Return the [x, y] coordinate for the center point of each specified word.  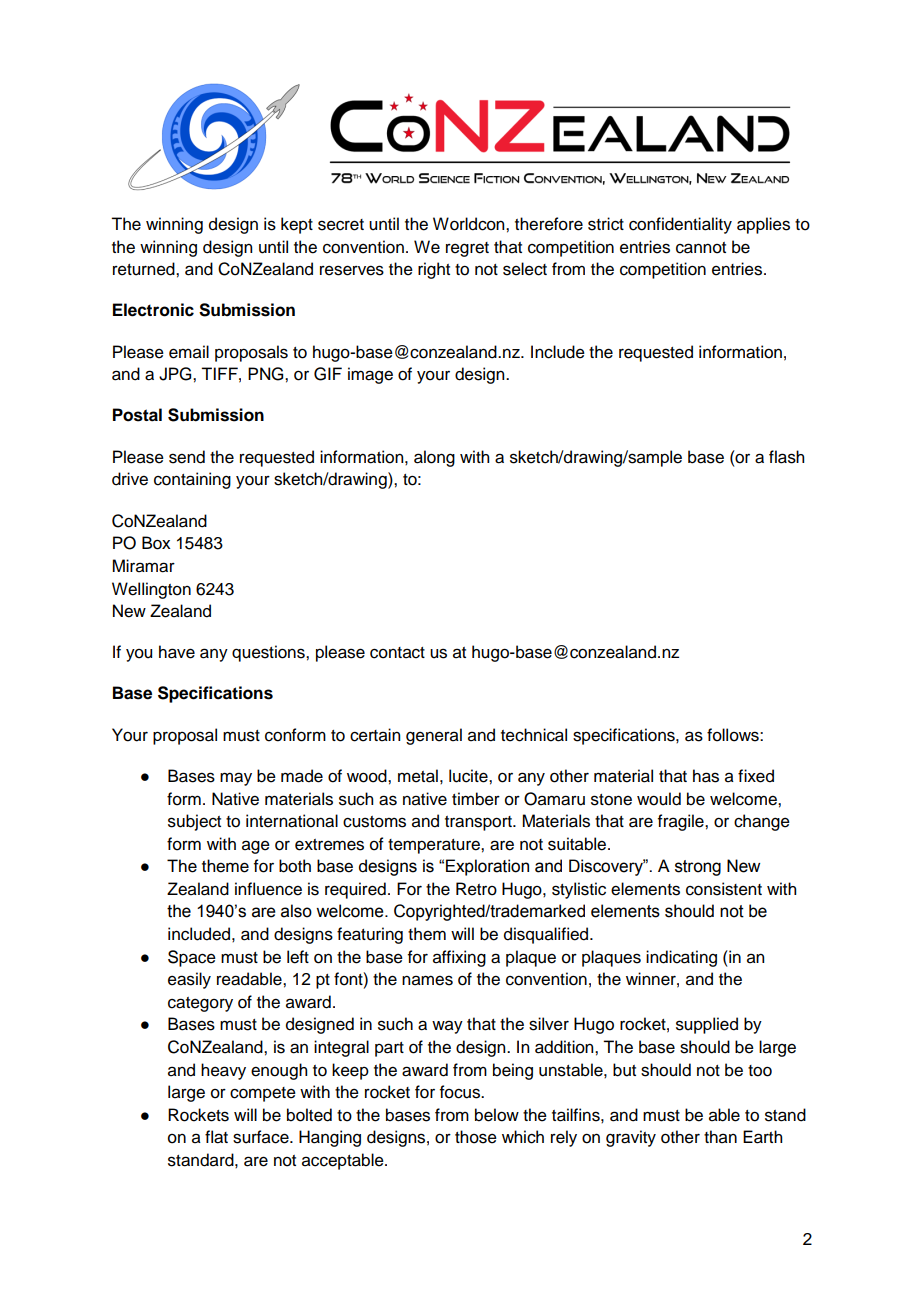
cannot [701, 248]
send [187, 457]
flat [216, 1137]
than [720, 1137]
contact [397, 653]
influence [268, 889]
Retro [476, 889]
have [177, 652]
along [434, 458]
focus [461, 1092]
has [706, 776]
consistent [724, 889]
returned [145, 269]
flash [786, 457]
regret [467, 249]
